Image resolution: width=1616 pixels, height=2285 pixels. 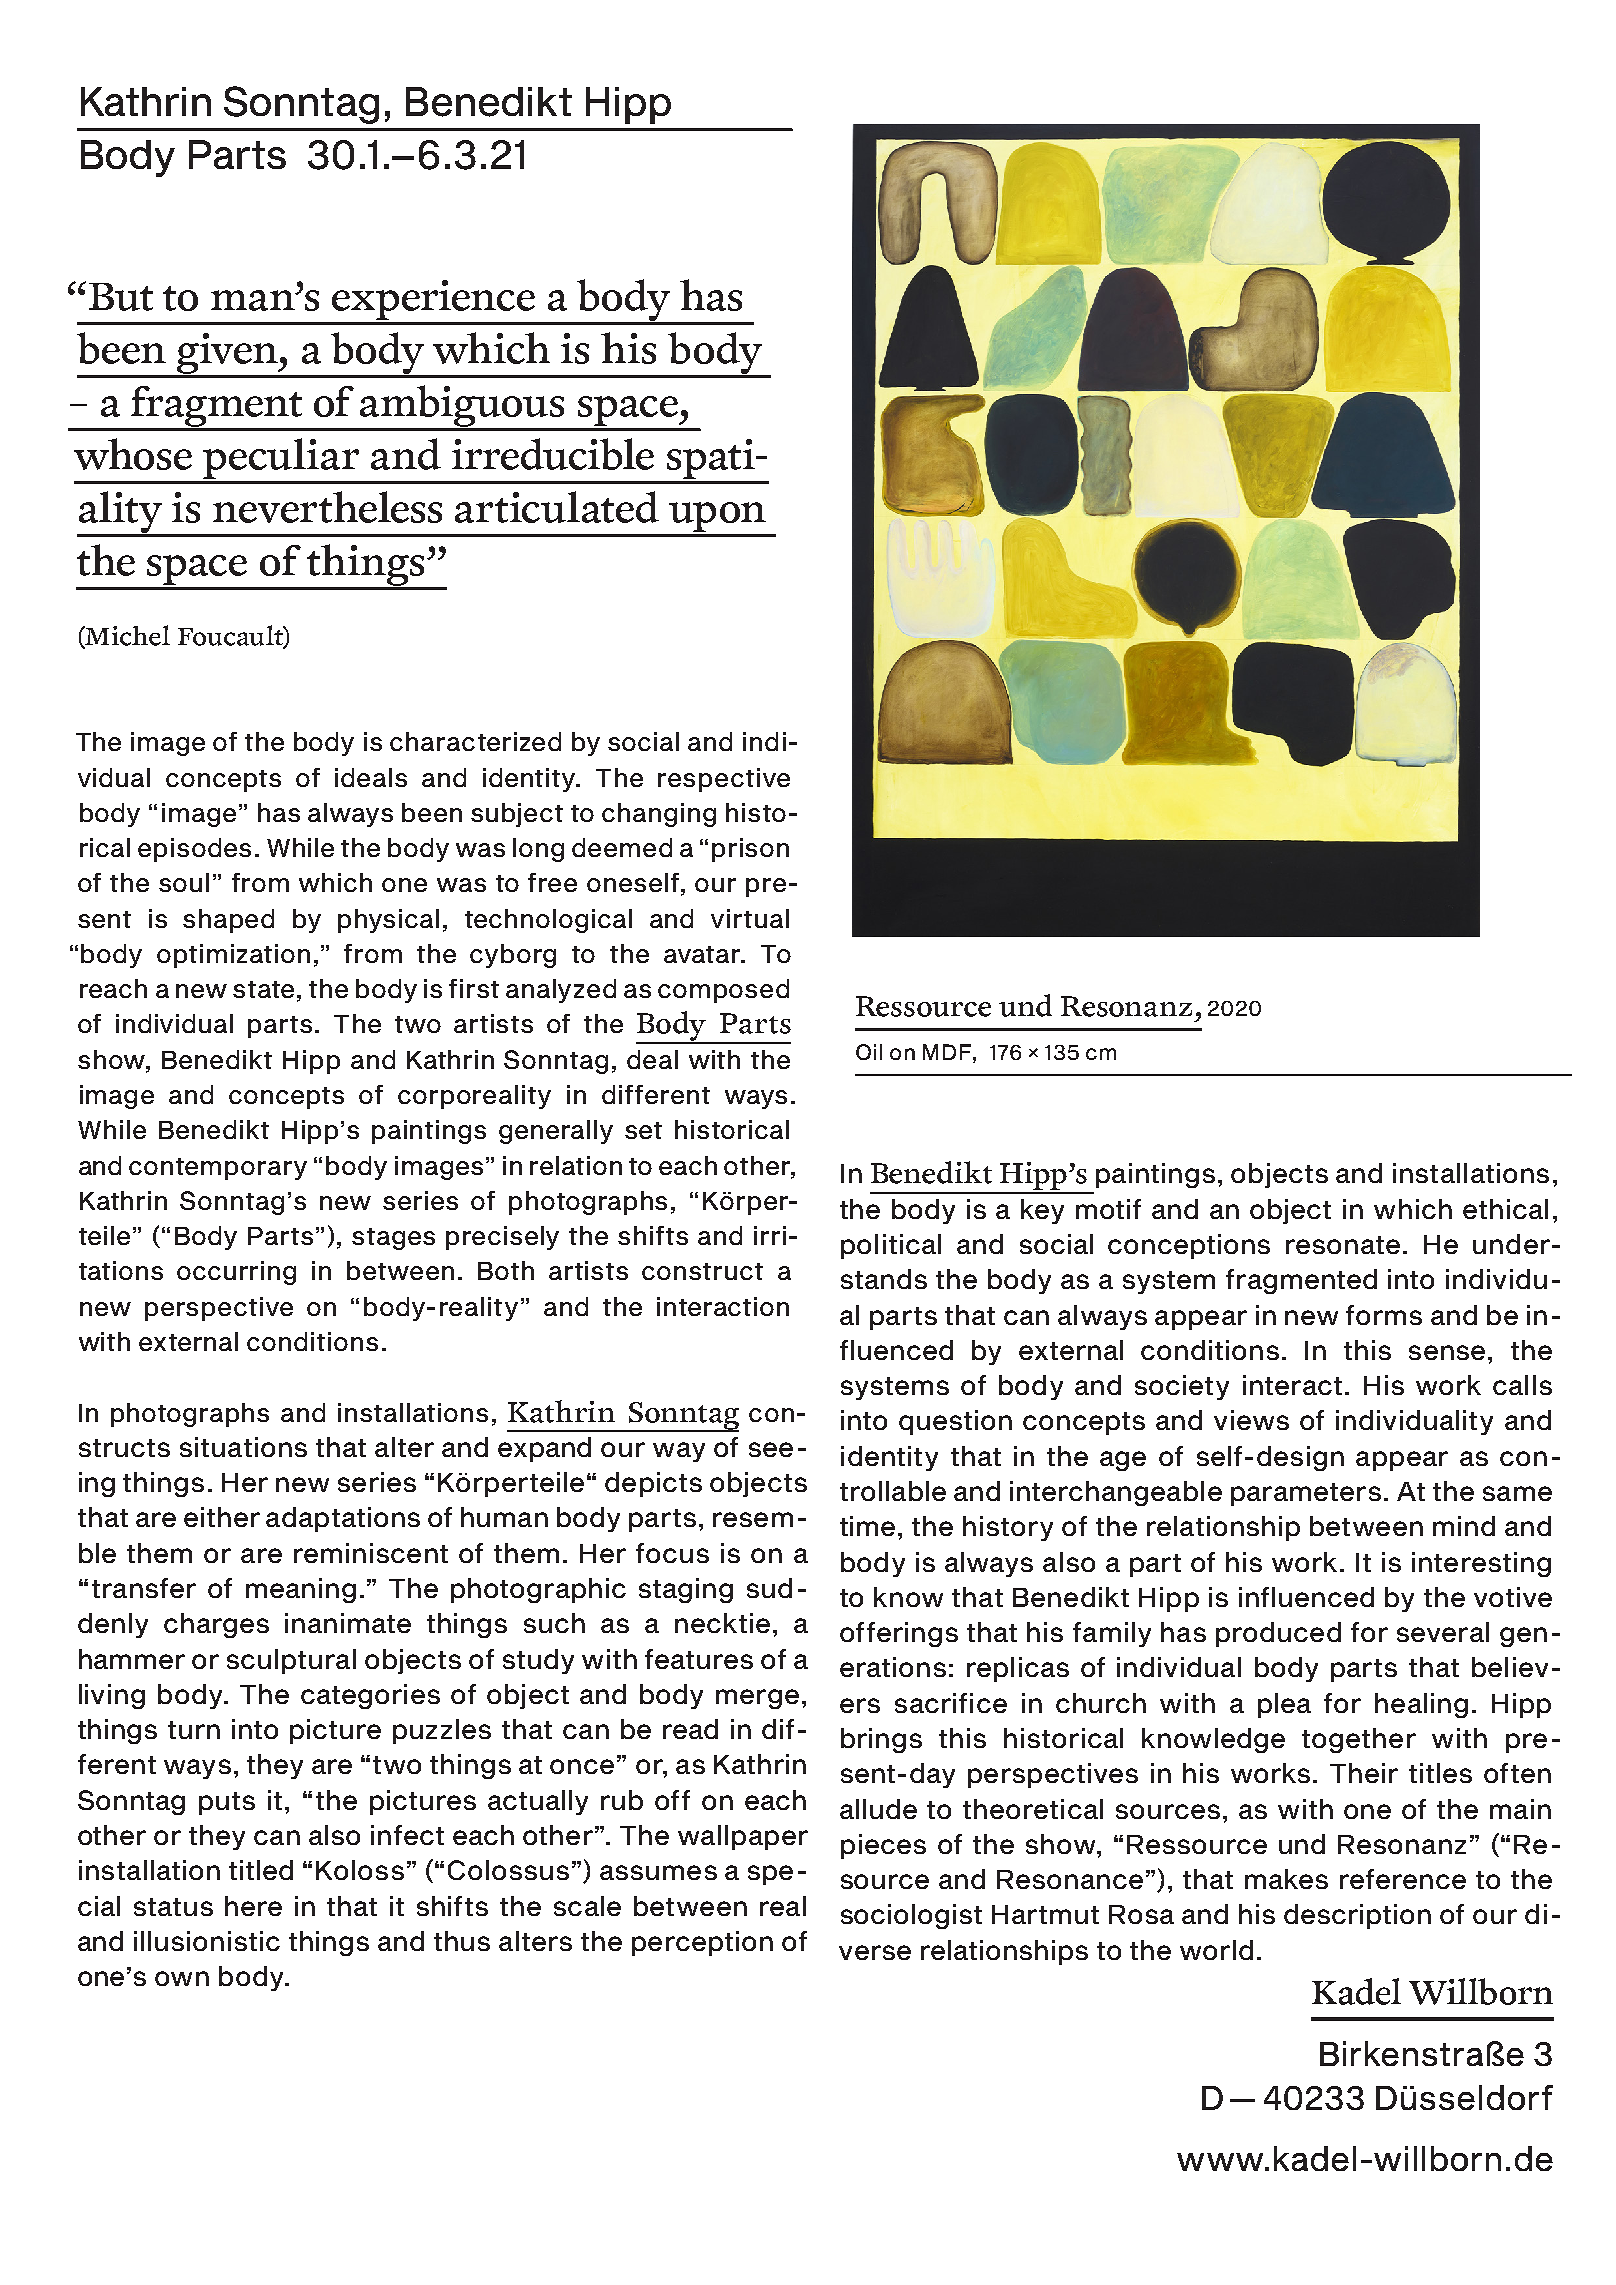 I want to click on views, so click(x=1251, y=1420).
